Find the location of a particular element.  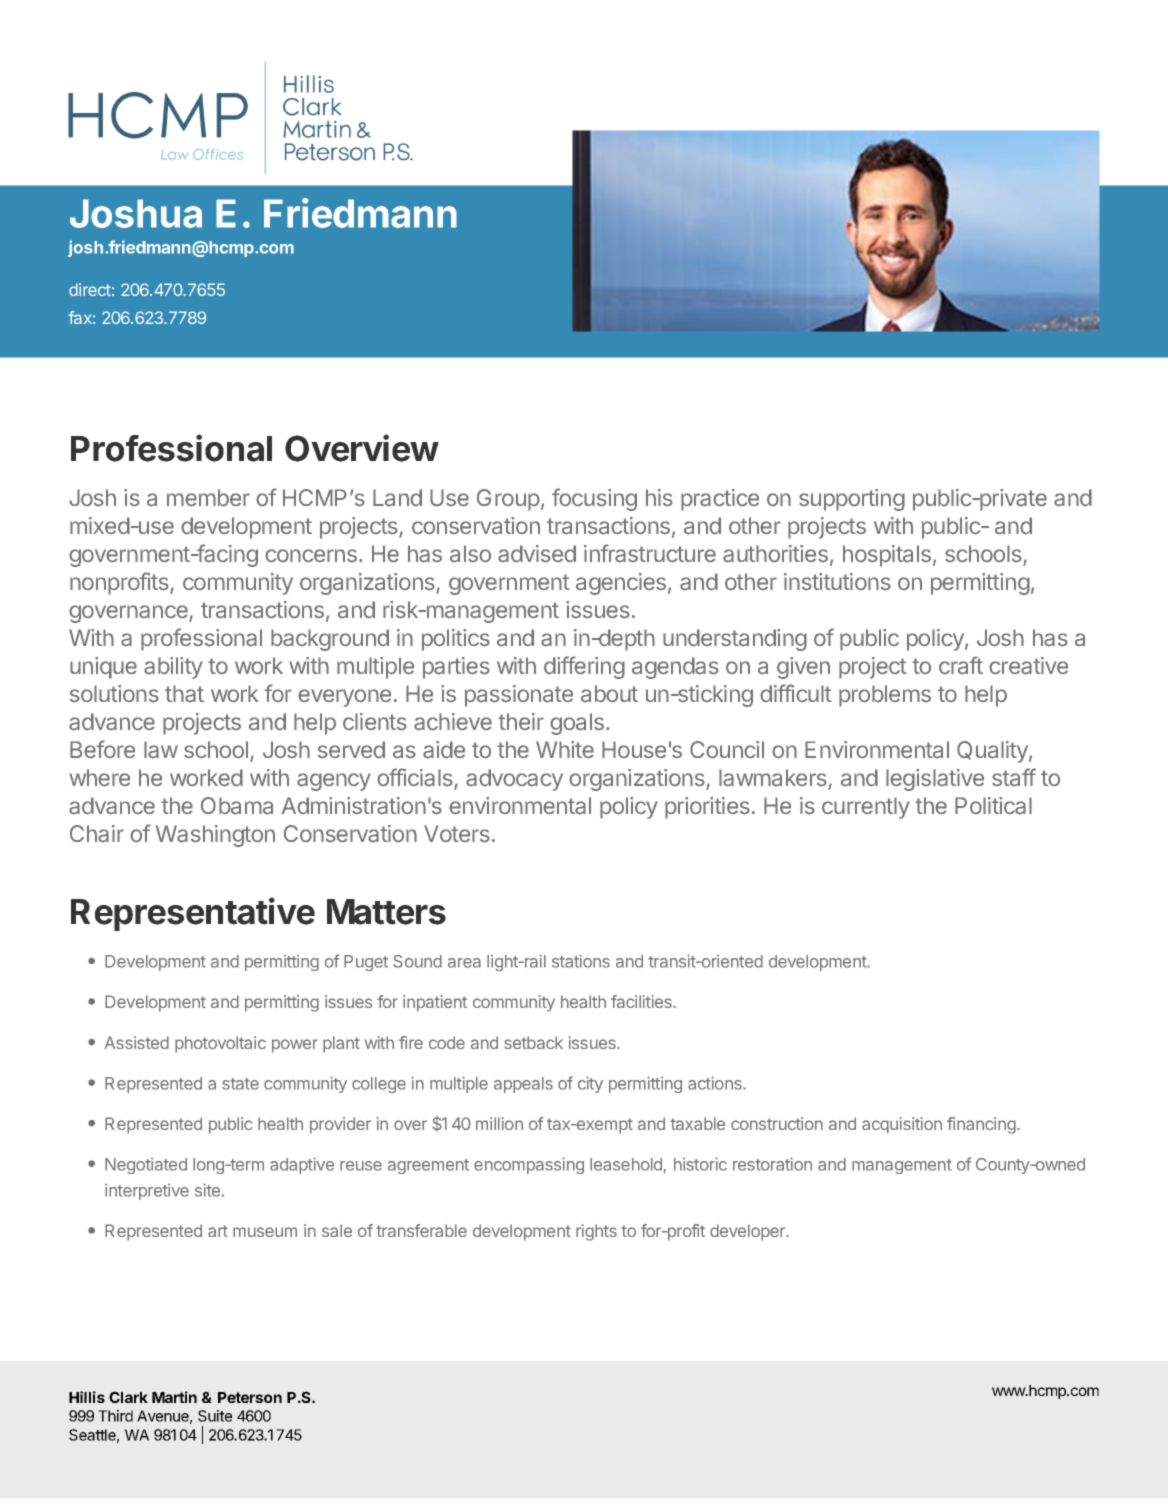

developer is located at coordinates (749, 1232).
